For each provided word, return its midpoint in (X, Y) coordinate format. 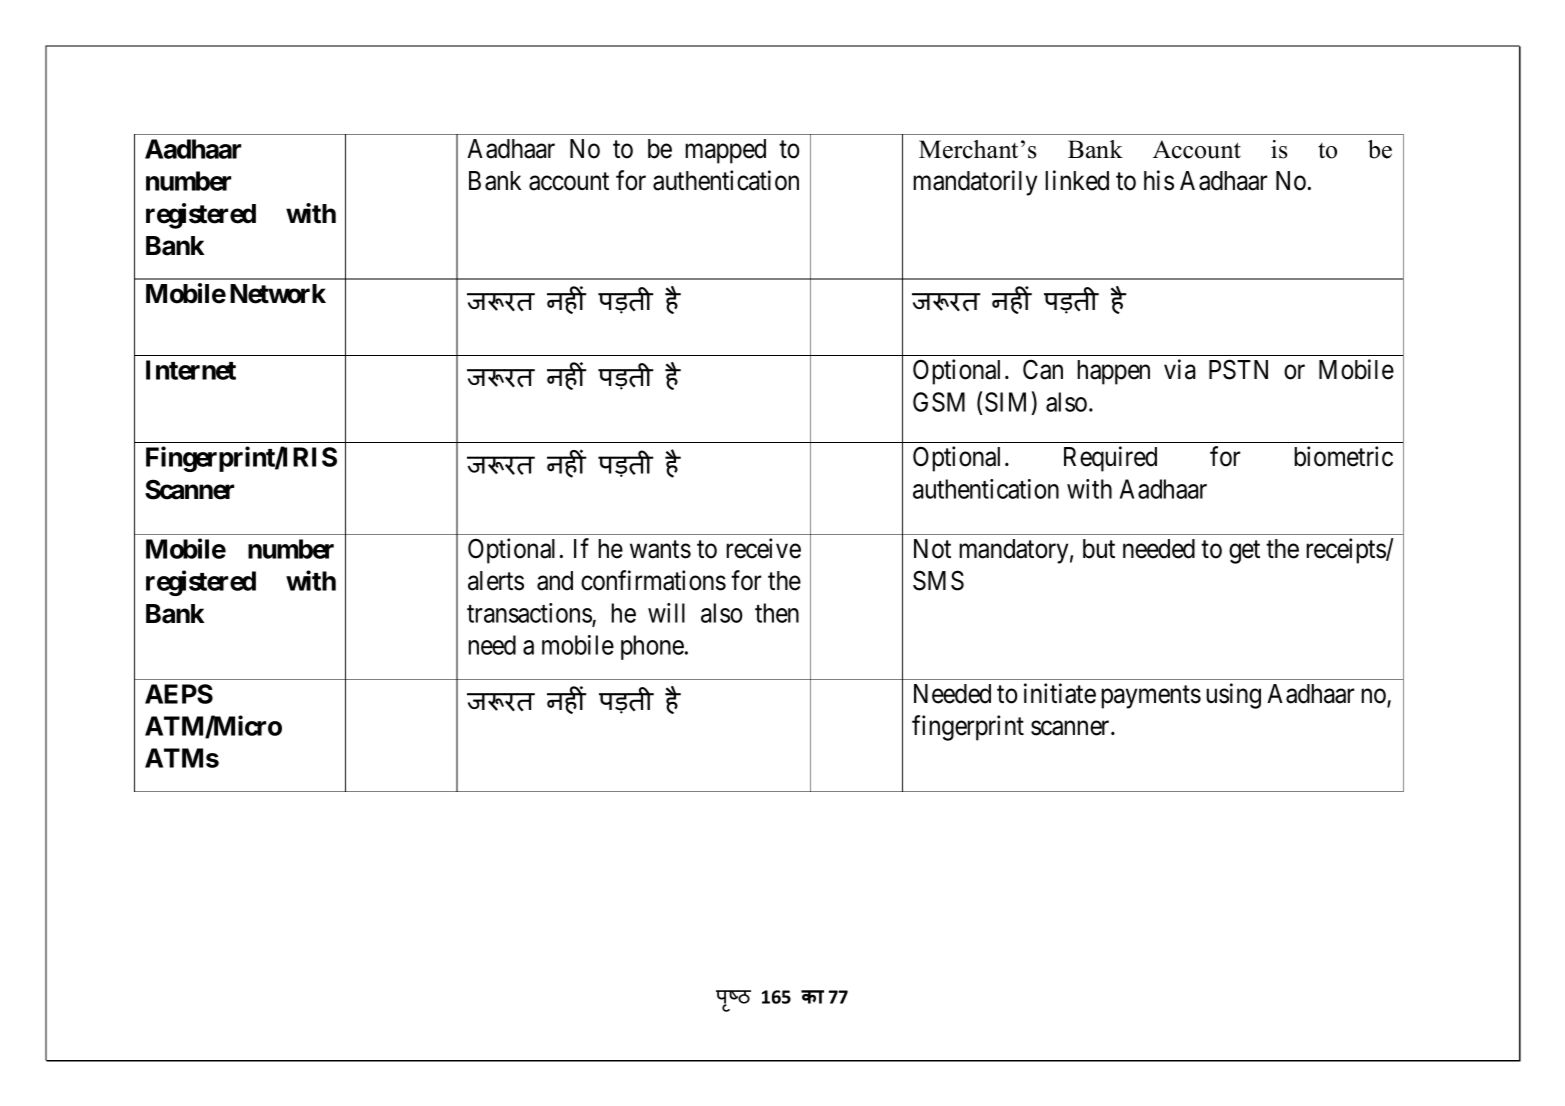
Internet (191, 370)
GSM (939, 402)
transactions (530, 614)
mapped (725, 151)
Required (1110, 459)
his (1159, 180)
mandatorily (975, 183)
